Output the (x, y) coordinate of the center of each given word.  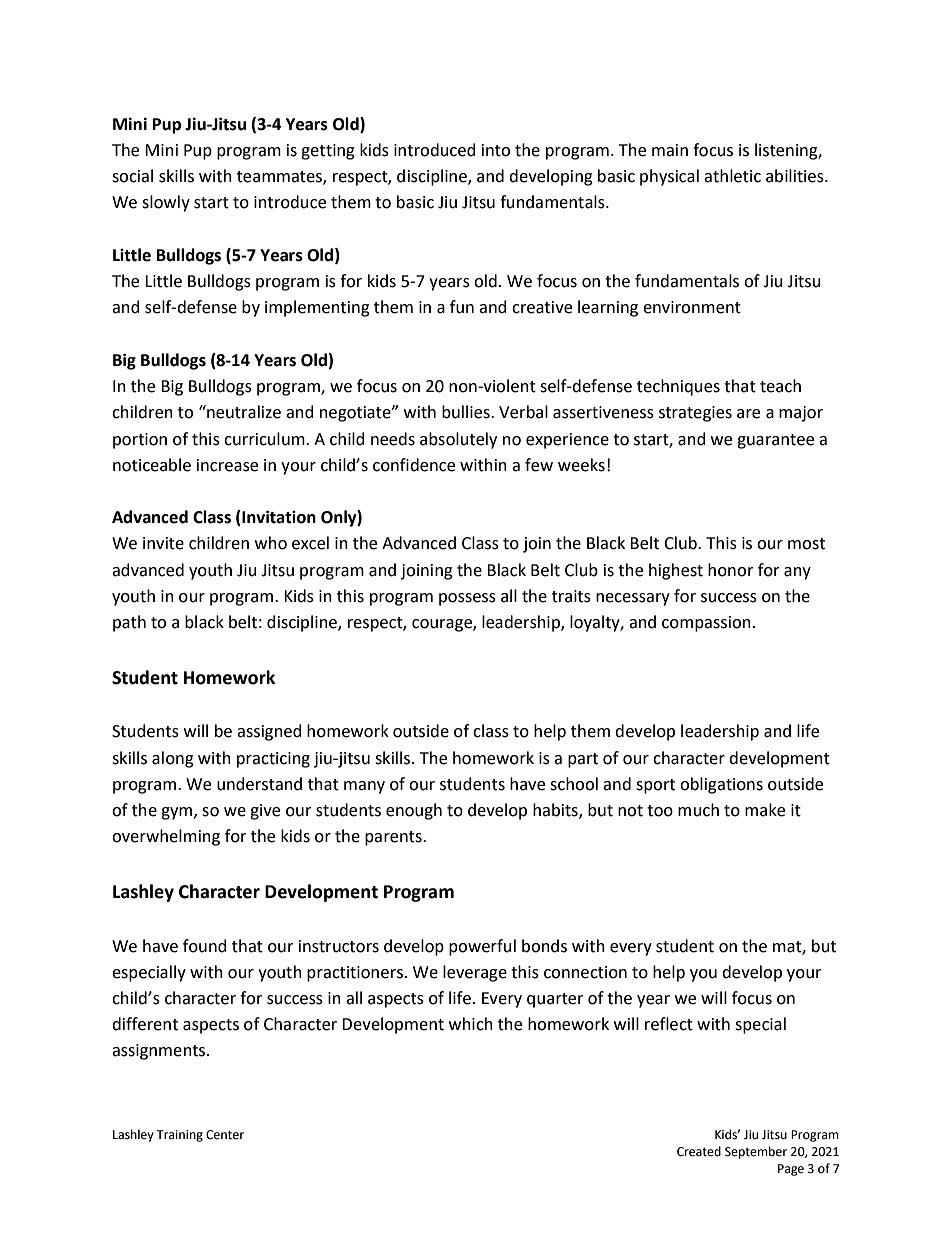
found (205, 946)
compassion (706, 624)
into (496, 150)
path (129, 623)
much (698, 810)
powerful (482, 947)
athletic (732, 176)
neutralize (243, 412)
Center (225, 1135)
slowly (166, 203)
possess (467, 599)
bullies (467, 412)
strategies (695, 414)
